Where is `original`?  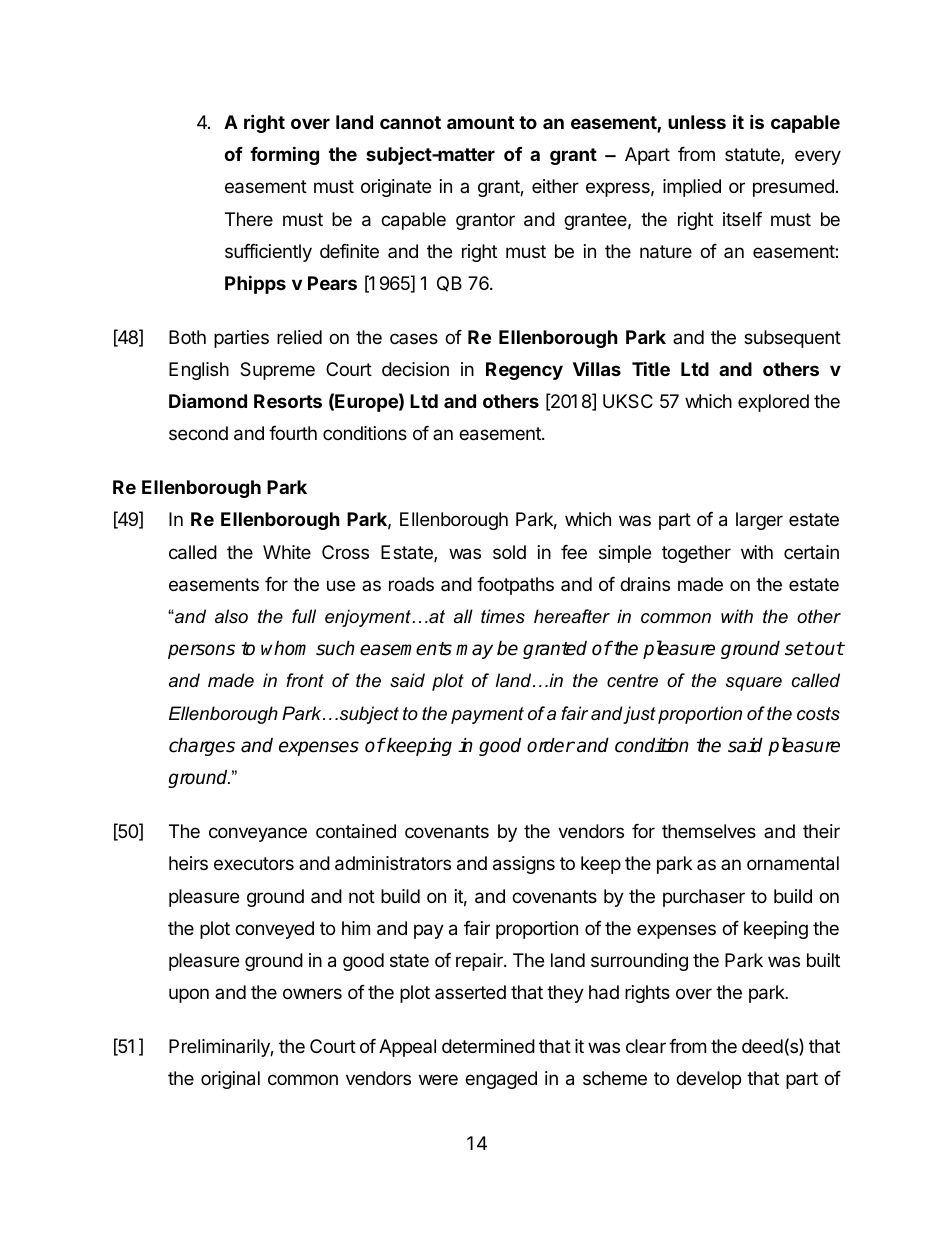 original is located at coordinates (230, 1080).
